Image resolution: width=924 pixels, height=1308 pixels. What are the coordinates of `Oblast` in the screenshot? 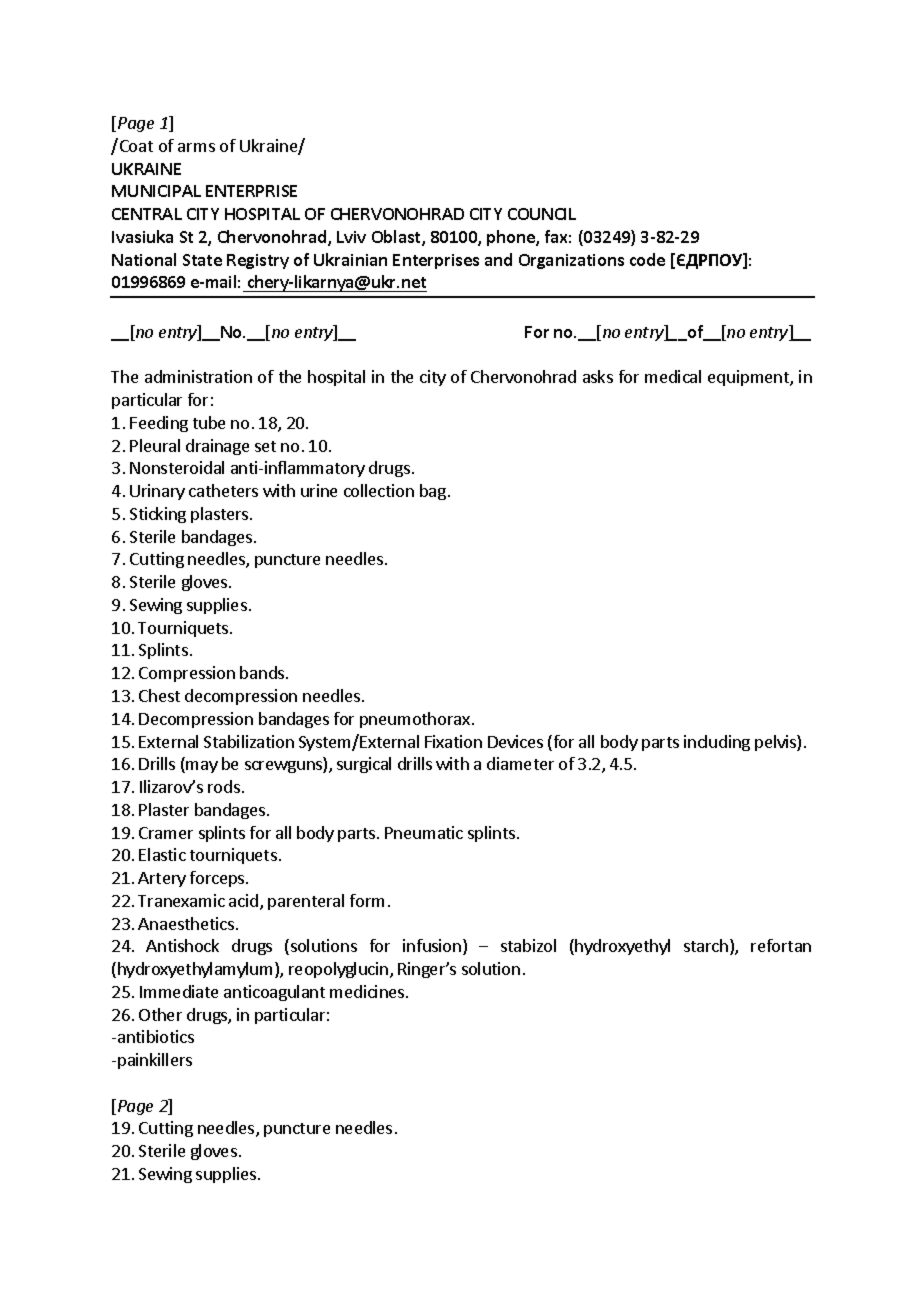 It's located at (397, 238).
